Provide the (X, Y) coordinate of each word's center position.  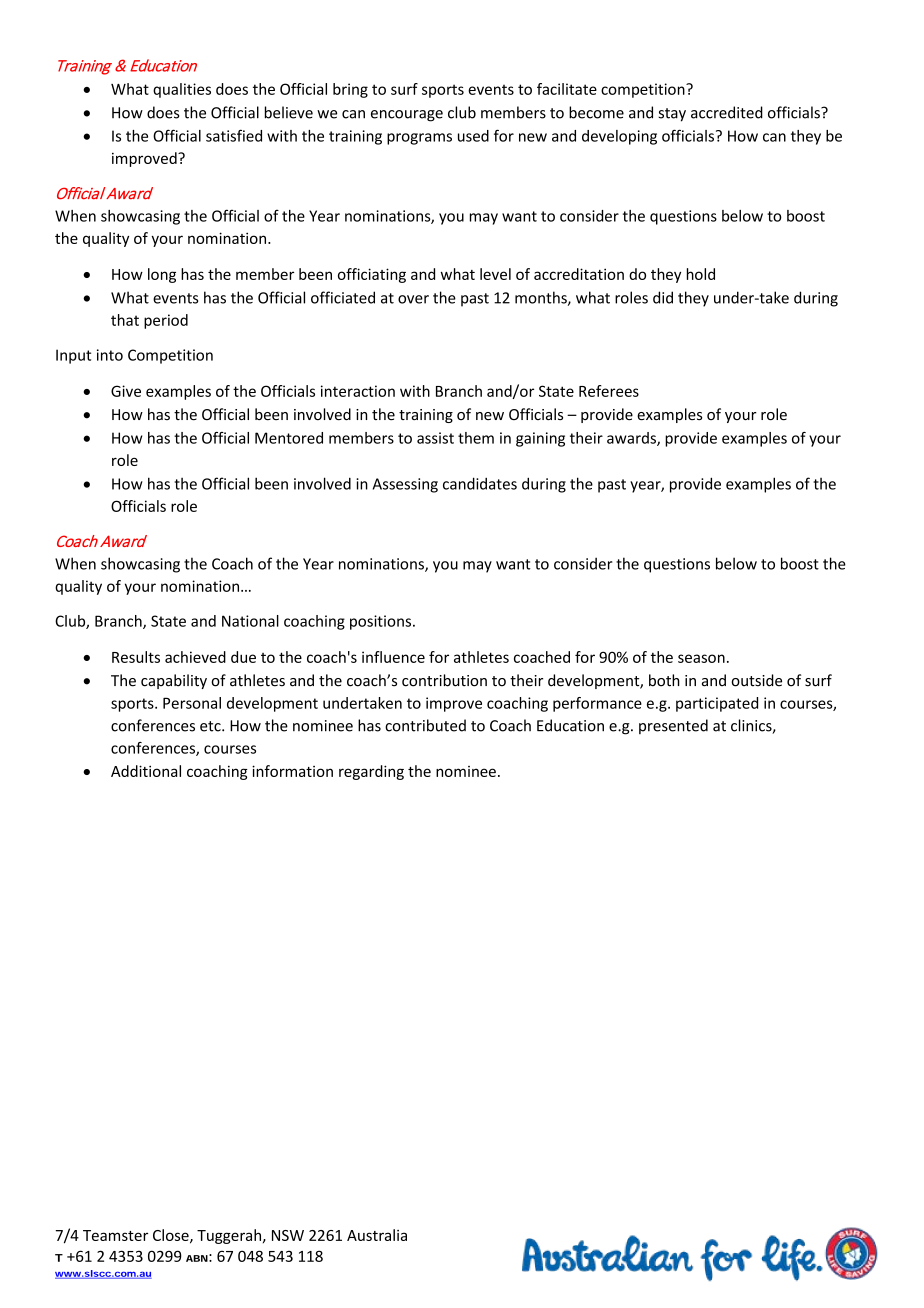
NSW (288, 1235)
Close (172, 1236)
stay (672, 115)
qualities (182, 90)
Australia (377, 1235)
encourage (407, 116)
